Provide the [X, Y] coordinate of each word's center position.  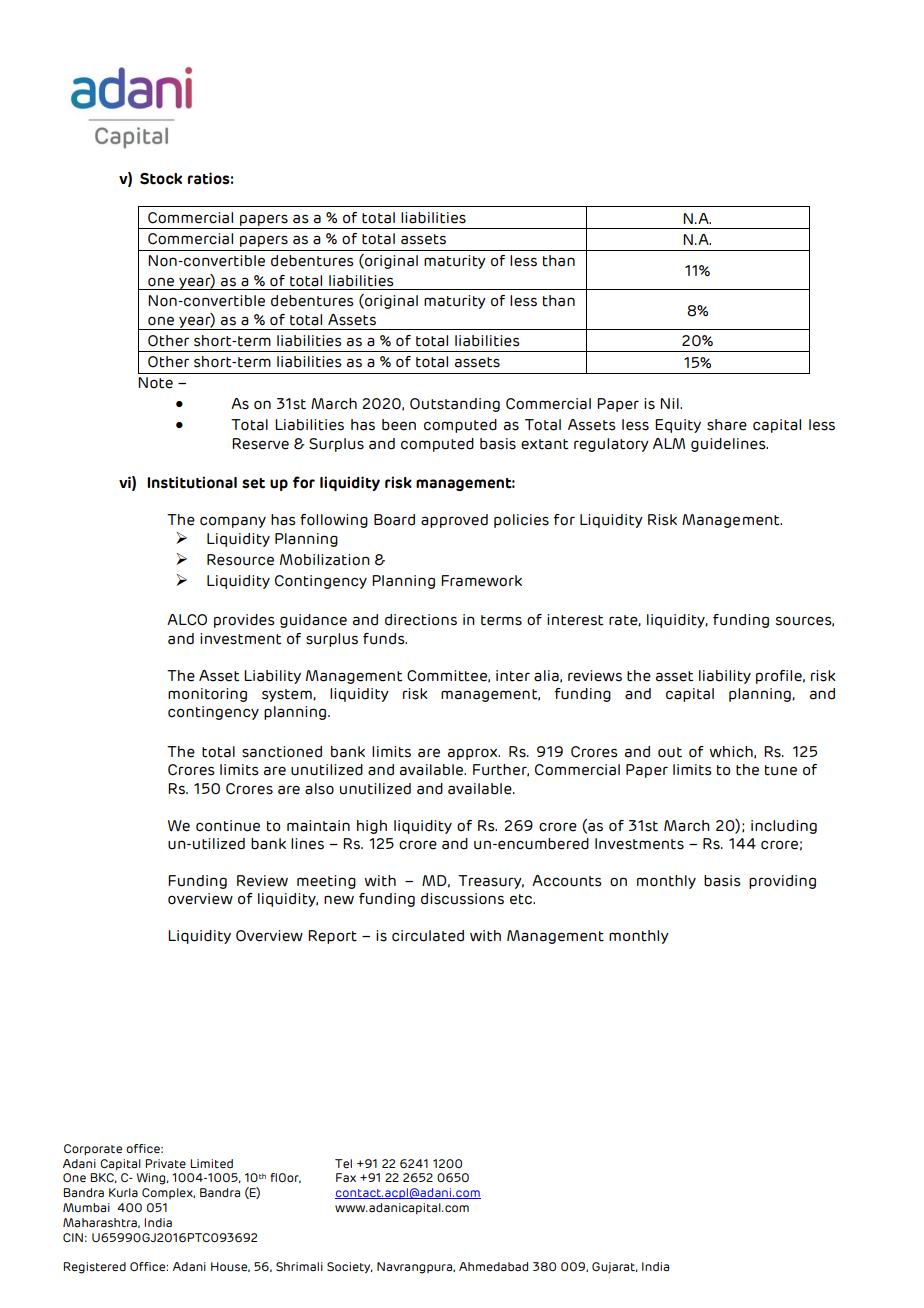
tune [781, 770]
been [399, 425]
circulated [428, 936]
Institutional [192, 482]
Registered [94, 1268]
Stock [161, 179]
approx [474, 754]
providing [782, 882]
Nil [670, 403]
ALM [669, 443]
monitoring [207, 695]
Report [332, 937]
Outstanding [455, 405]
